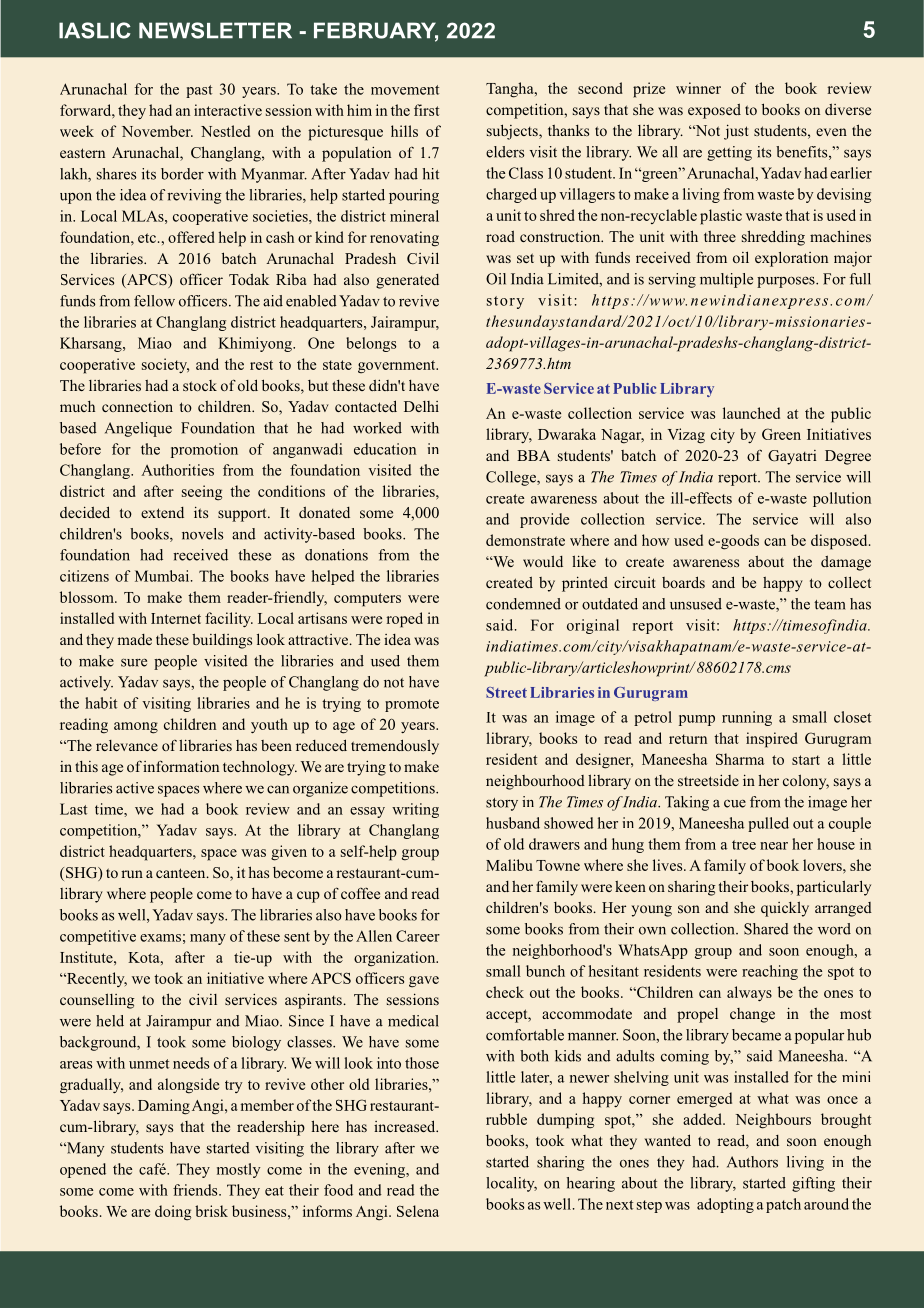 Image resolution: width=924 pixels, height=1308 pixels. Describe the element at coordinates (176, 618) in the screenshot. I see `Internet` at that location.
